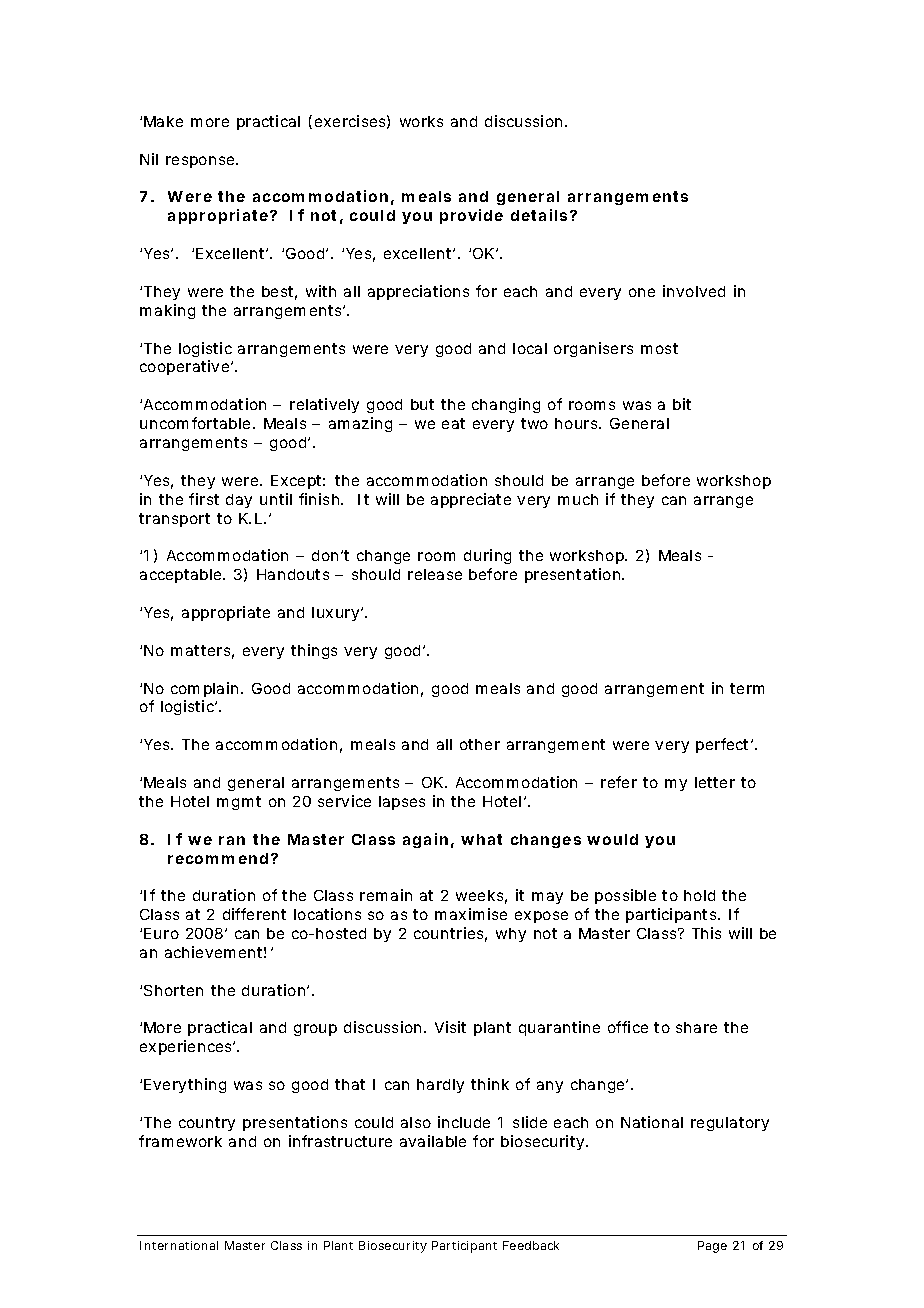 This page has height=1308, width=924. Describe the element at coordinates (450, 1027) in the page. I see `Visit` at that location.
